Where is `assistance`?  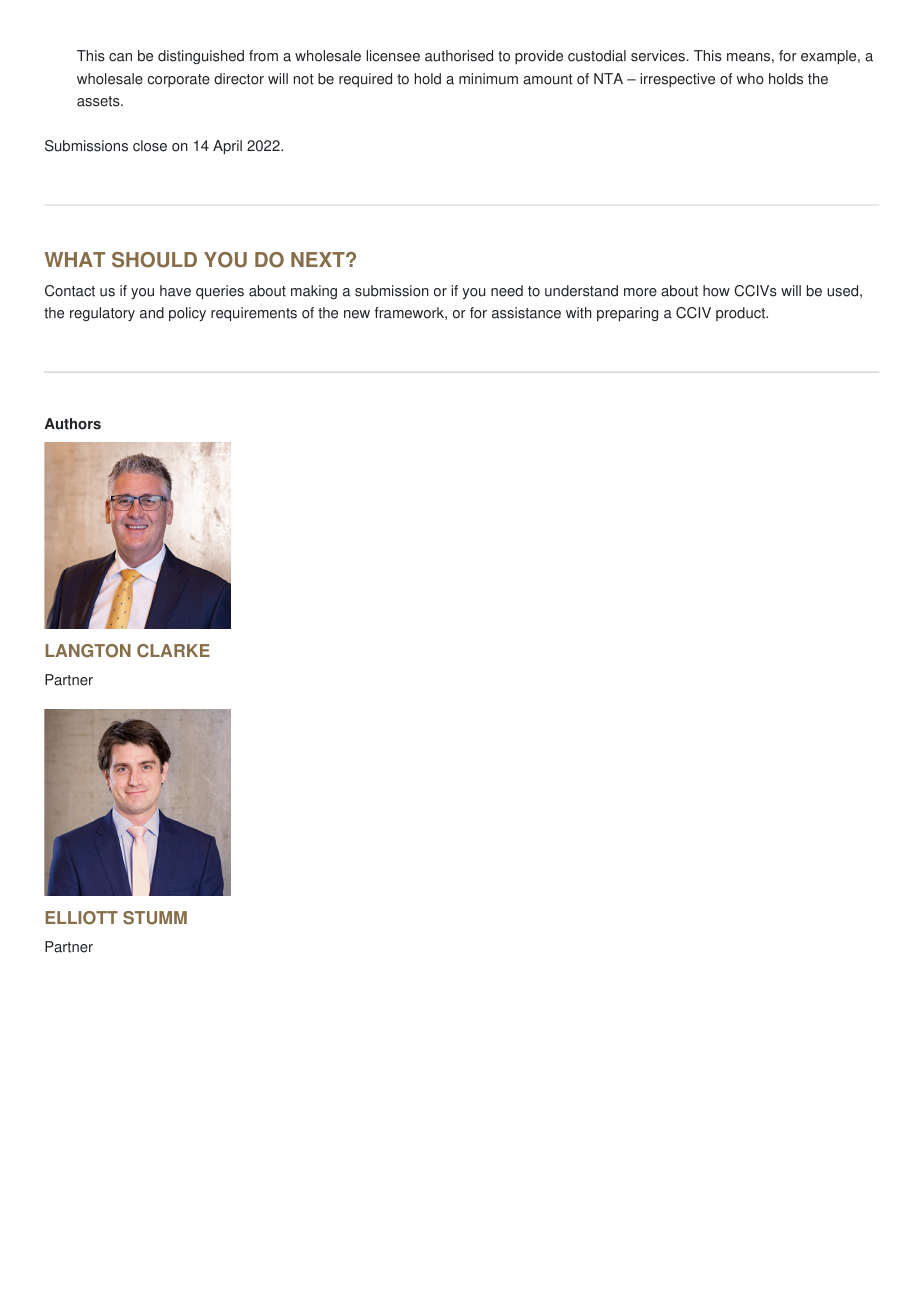
assistance is located at coordinates (526, 313).
